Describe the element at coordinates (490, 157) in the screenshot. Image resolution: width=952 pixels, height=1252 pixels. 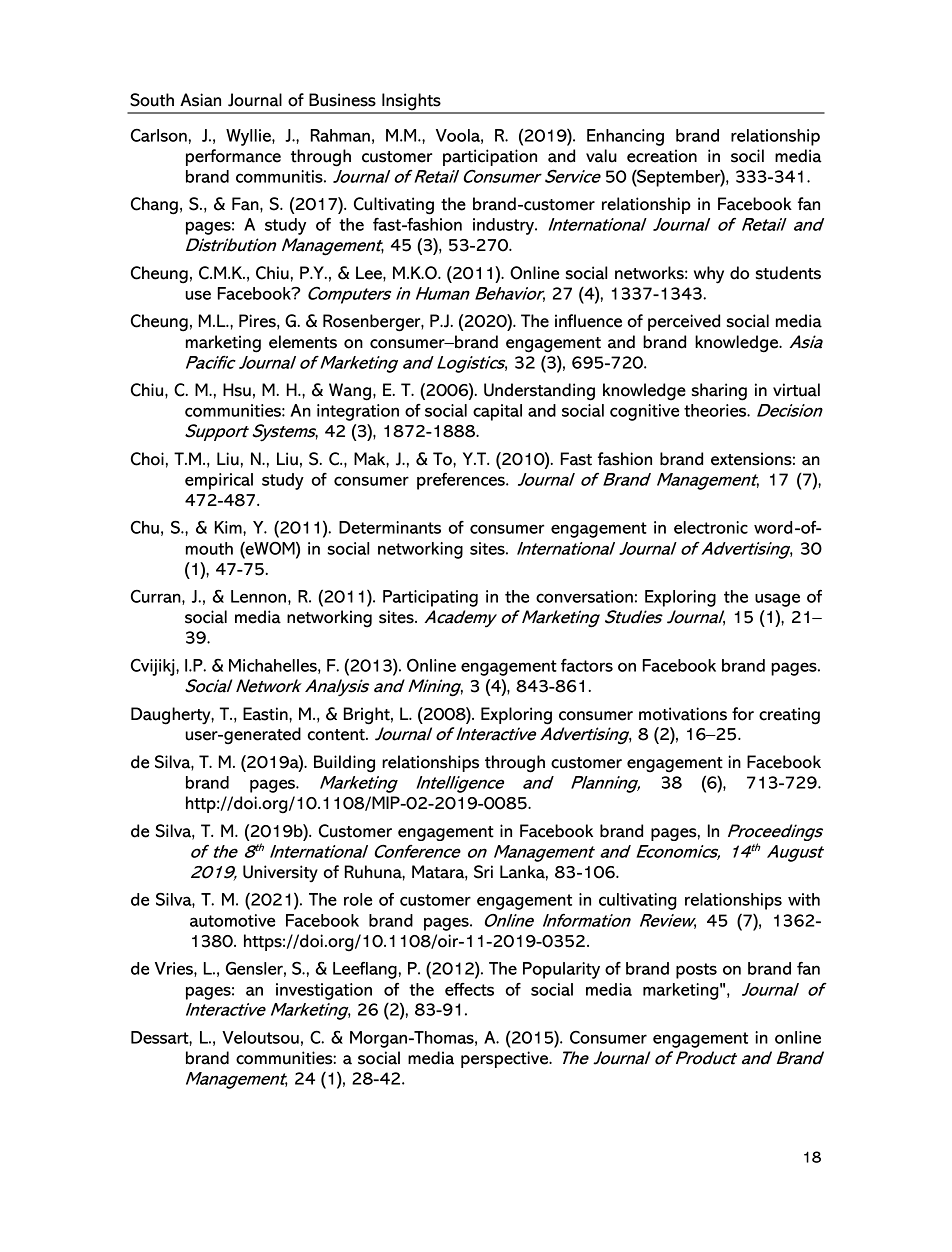
I see `participation` at that location.
